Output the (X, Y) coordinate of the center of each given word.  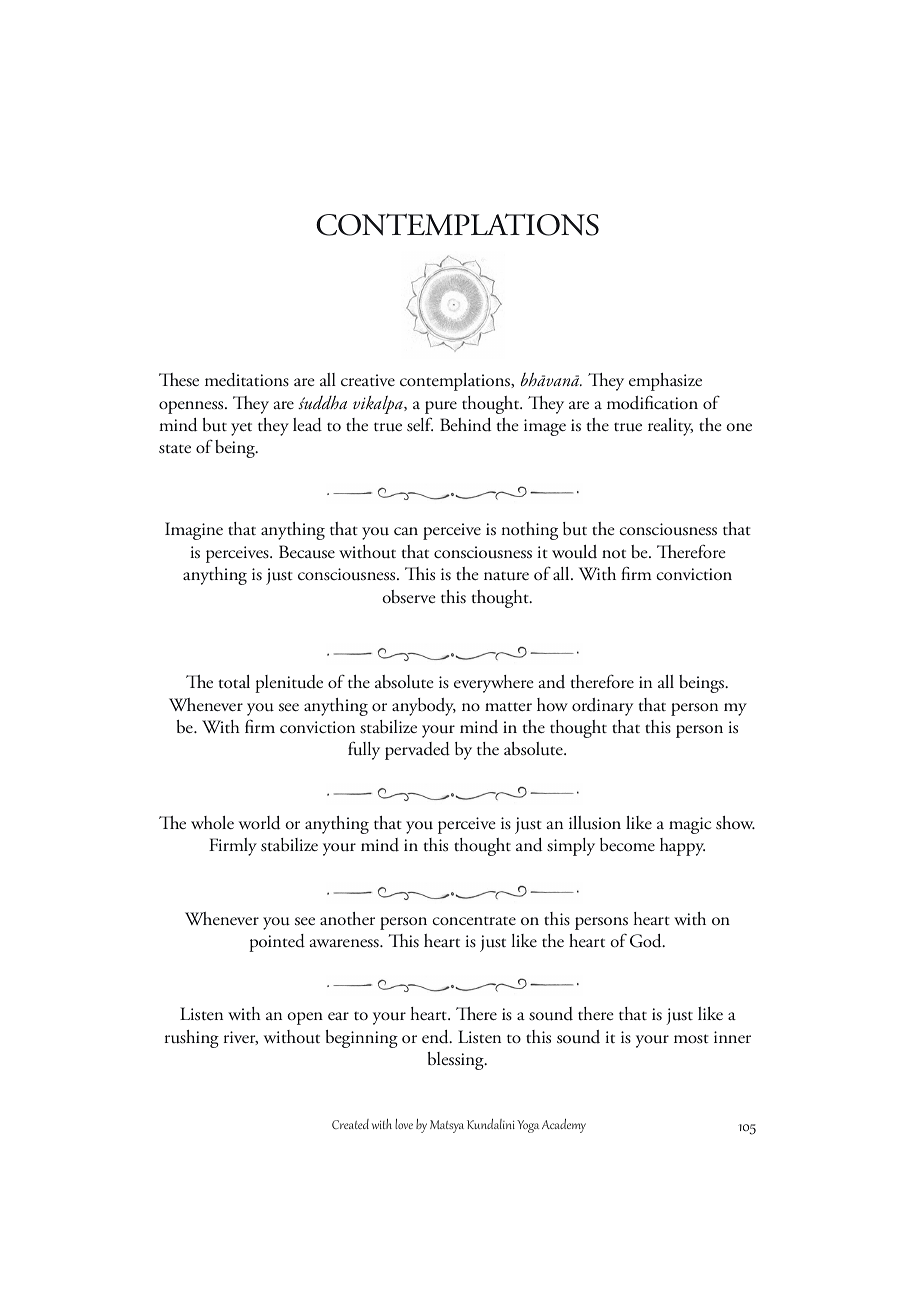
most (691, 1039)
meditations (247, 380)
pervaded (417, 751)
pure (441, 407)
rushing (192, 1039)
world (259, 823)
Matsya (447, 1126)
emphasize (665, 382)
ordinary (602, 707)
